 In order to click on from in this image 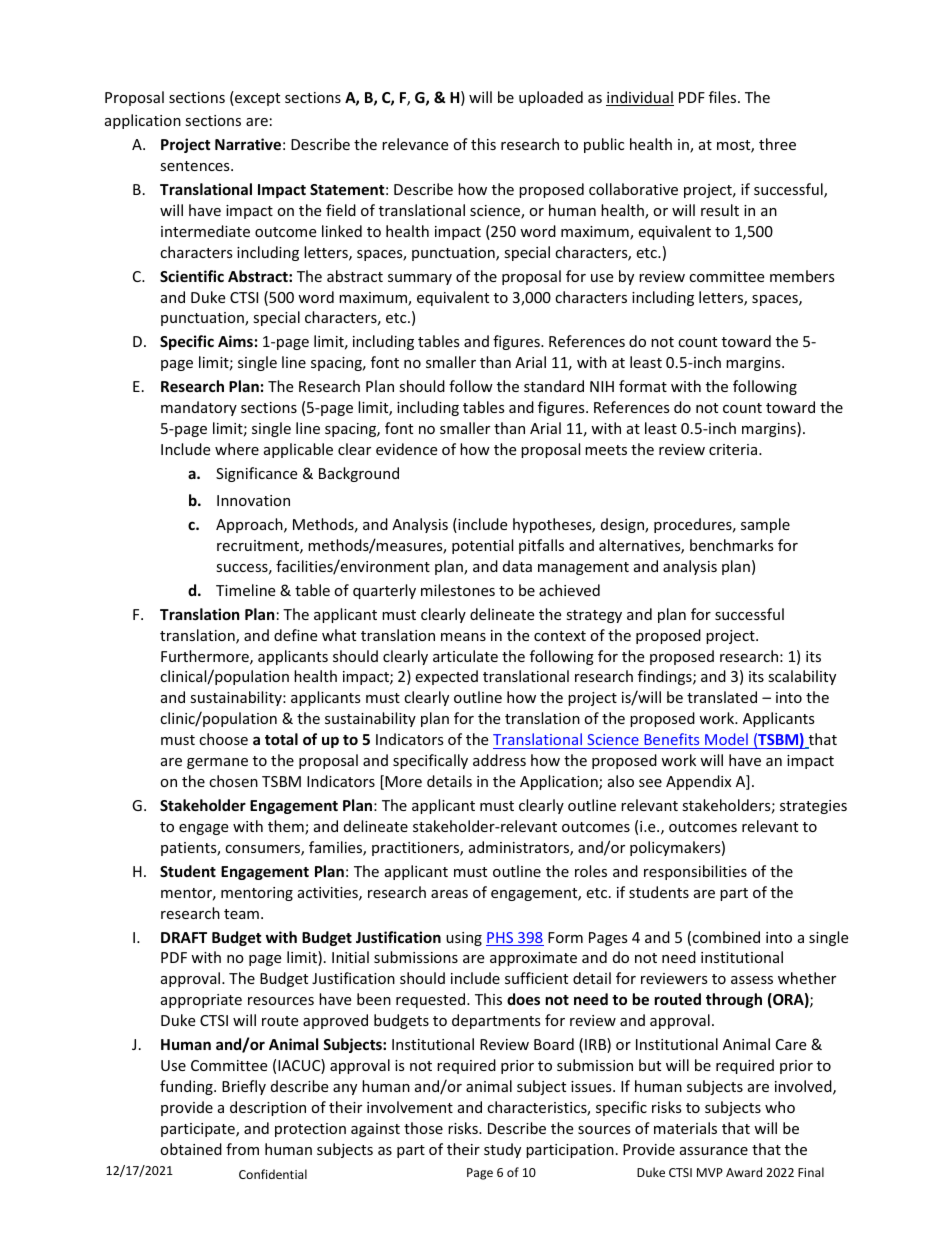, I will do `click(242, 1149)`.
